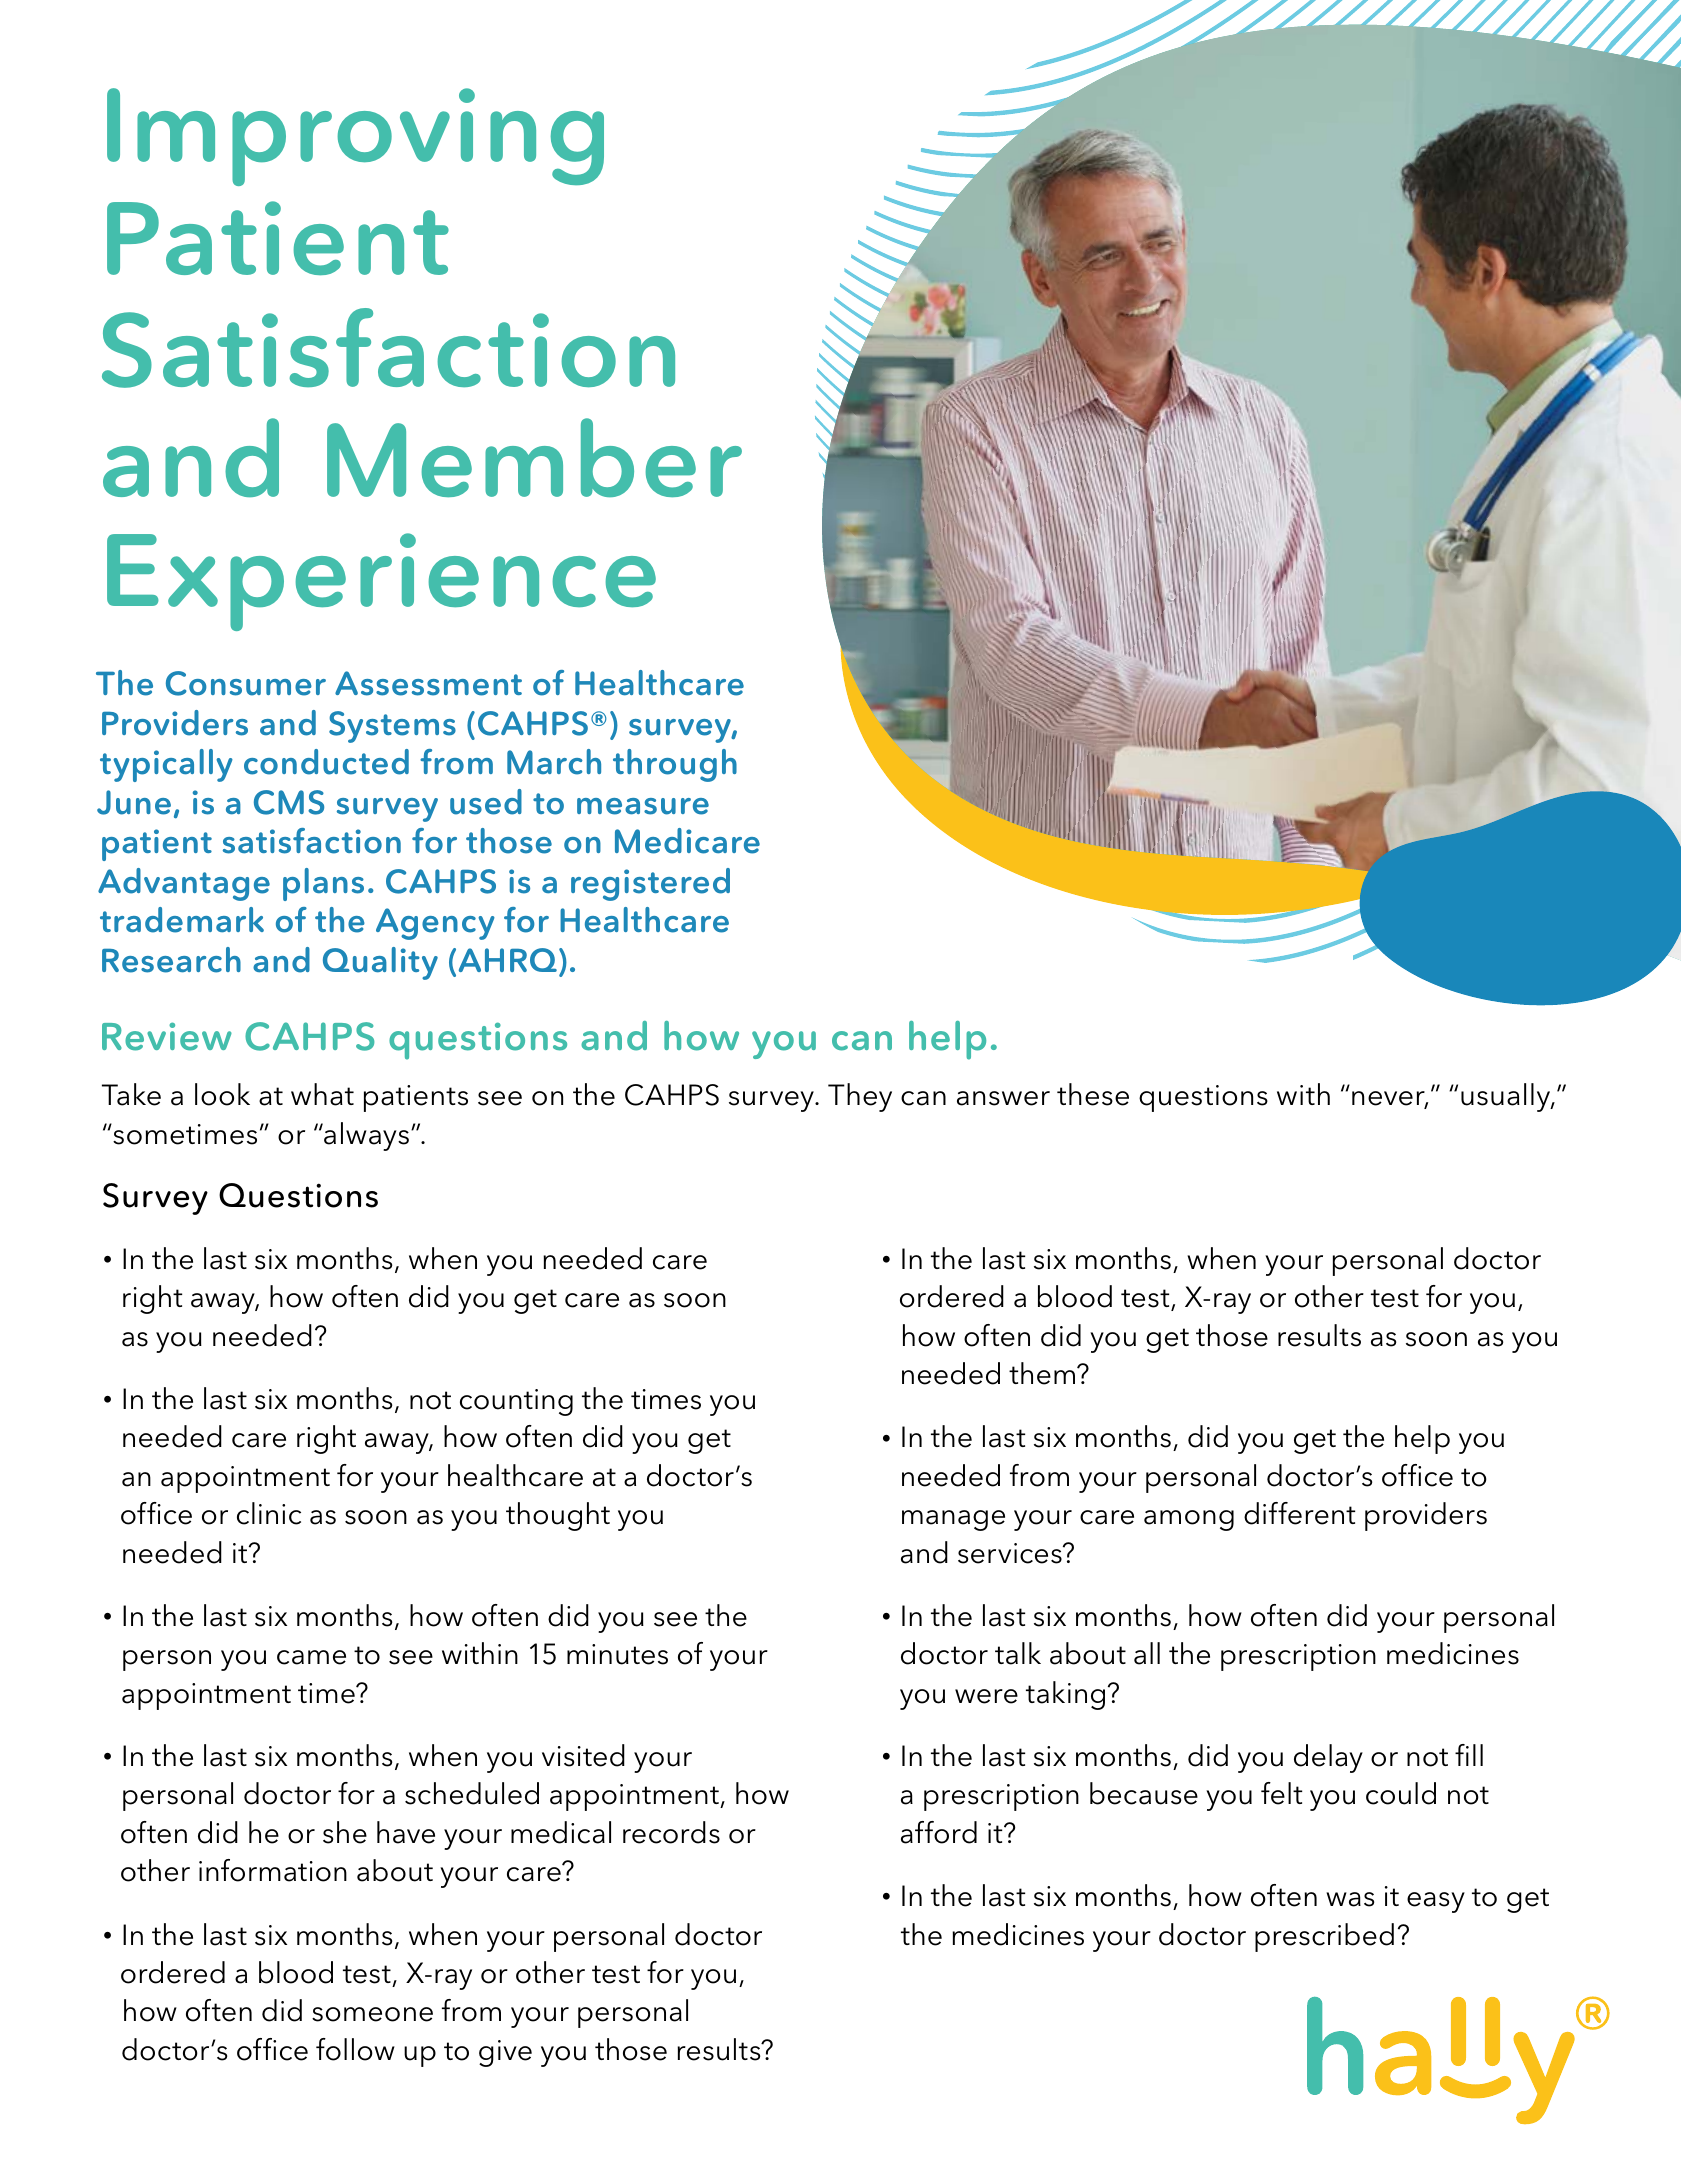 The width and height of the screenshot is (1681, 2176). Describe the element at coordinates (1299, 1513) in the screenshot. I see `different` at that location.
